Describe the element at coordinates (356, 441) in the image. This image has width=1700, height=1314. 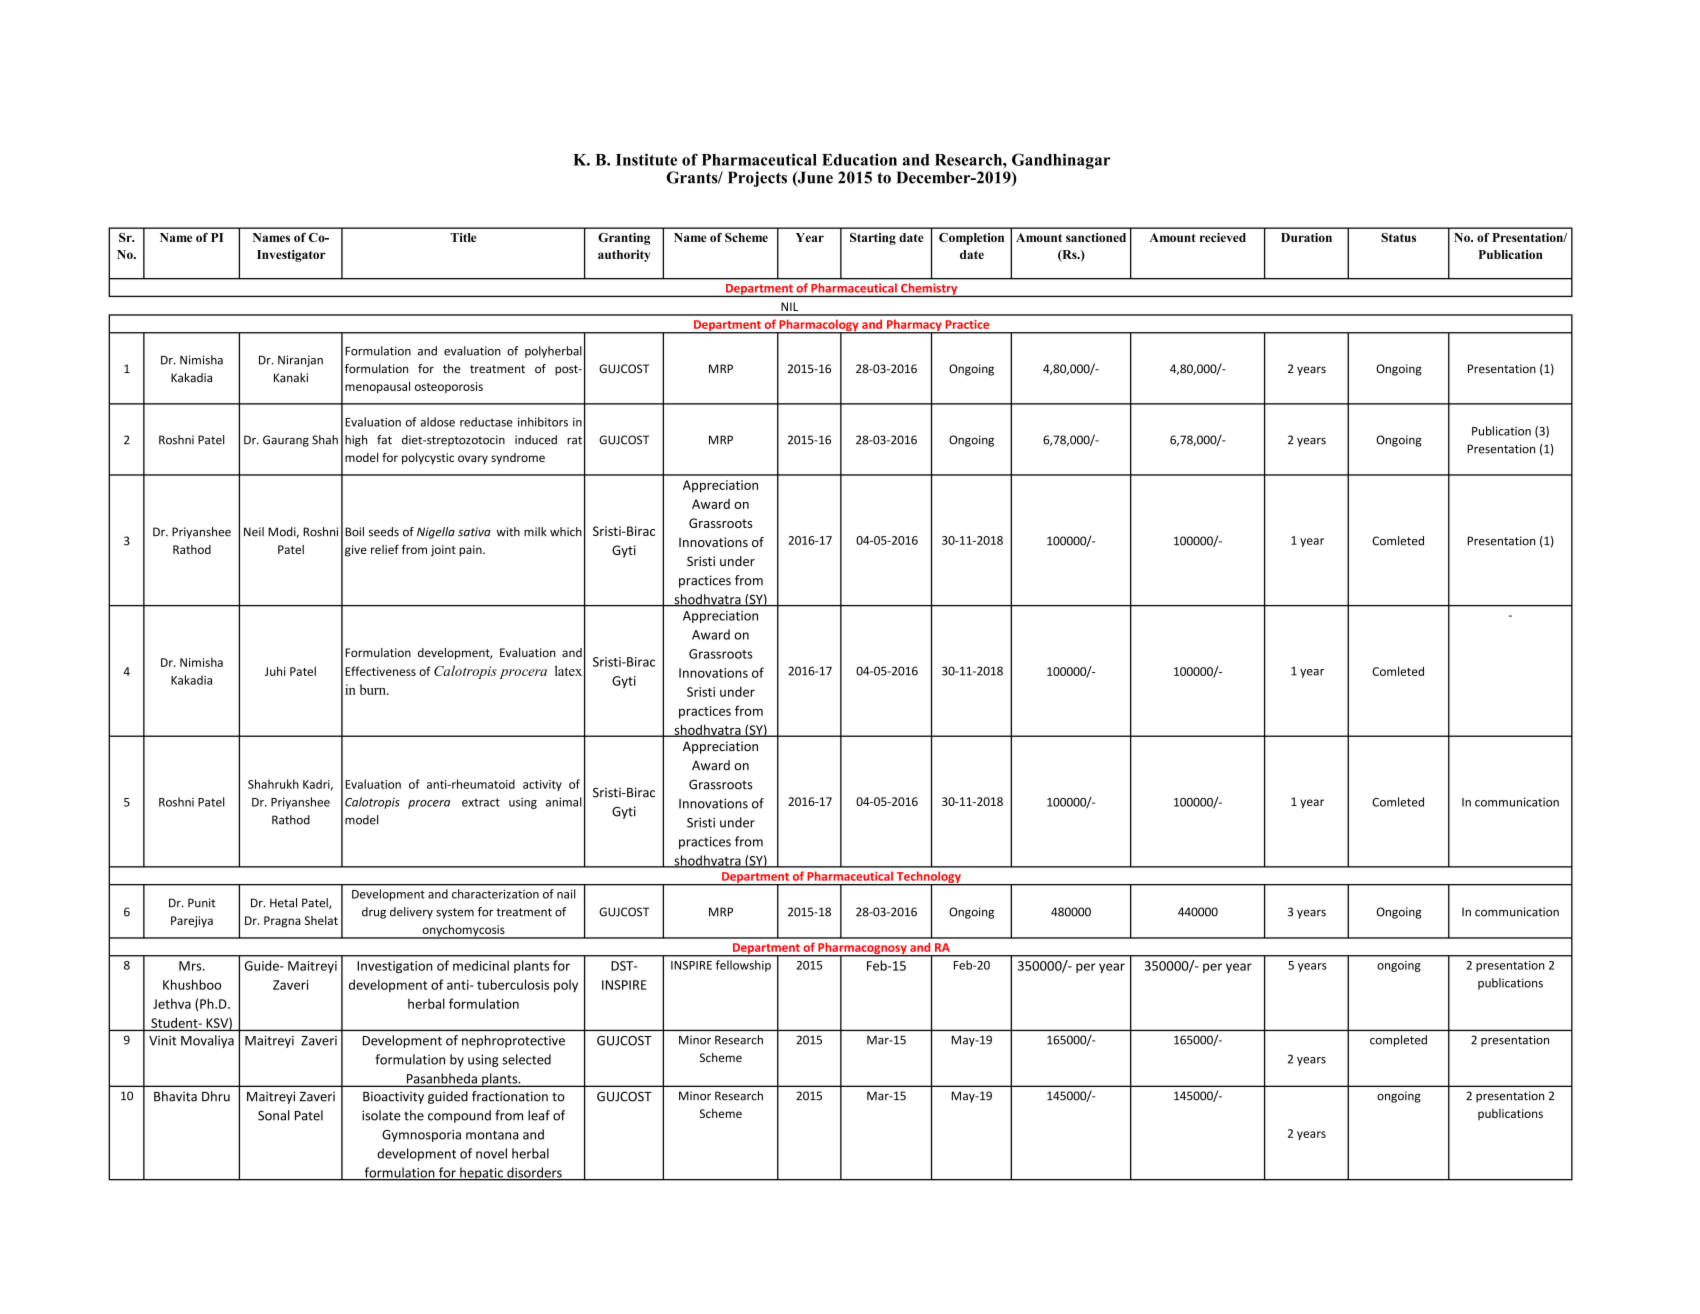
I see `high` at that location.
